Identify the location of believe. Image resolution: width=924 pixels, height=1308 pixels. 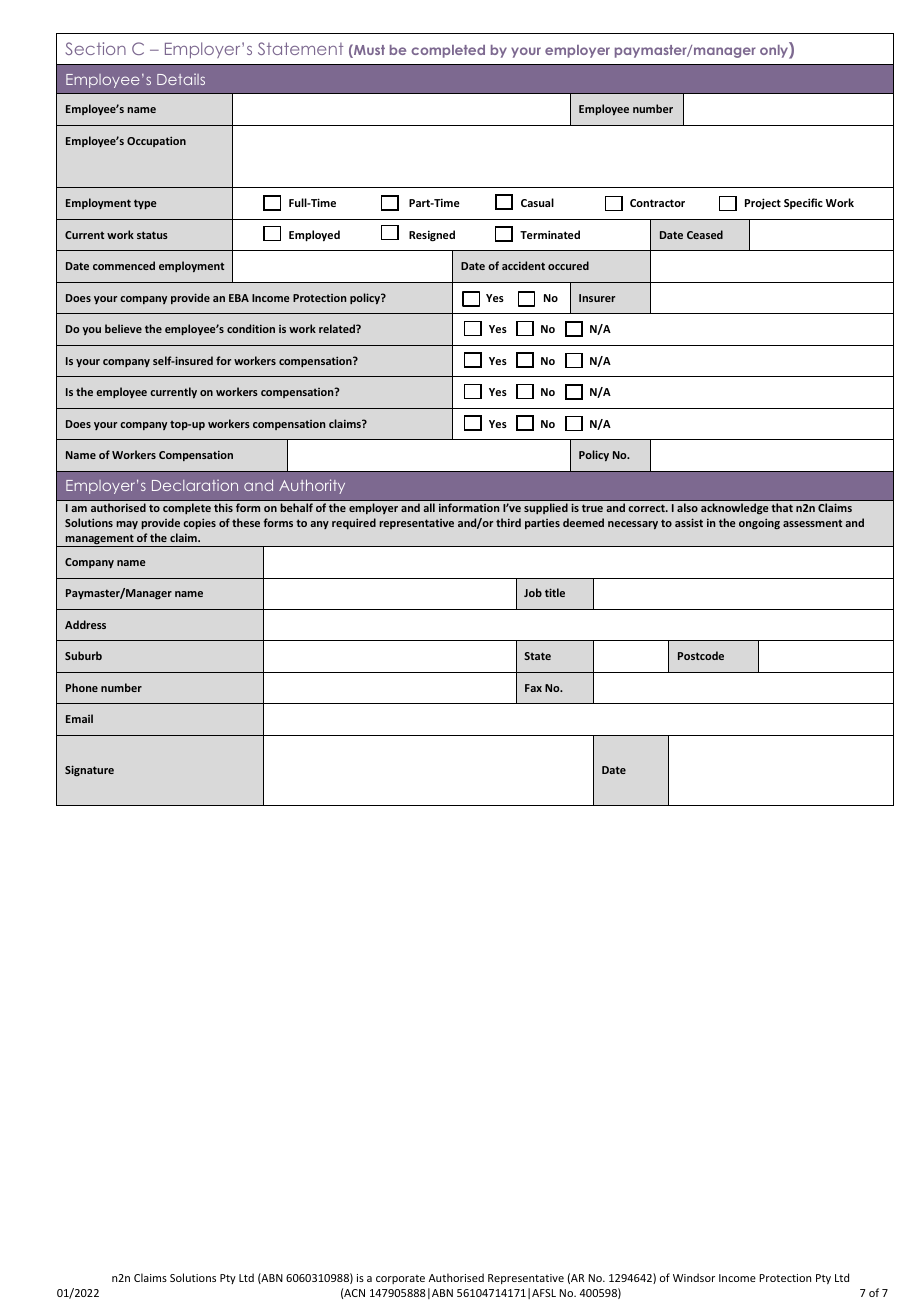
(123, 328).
